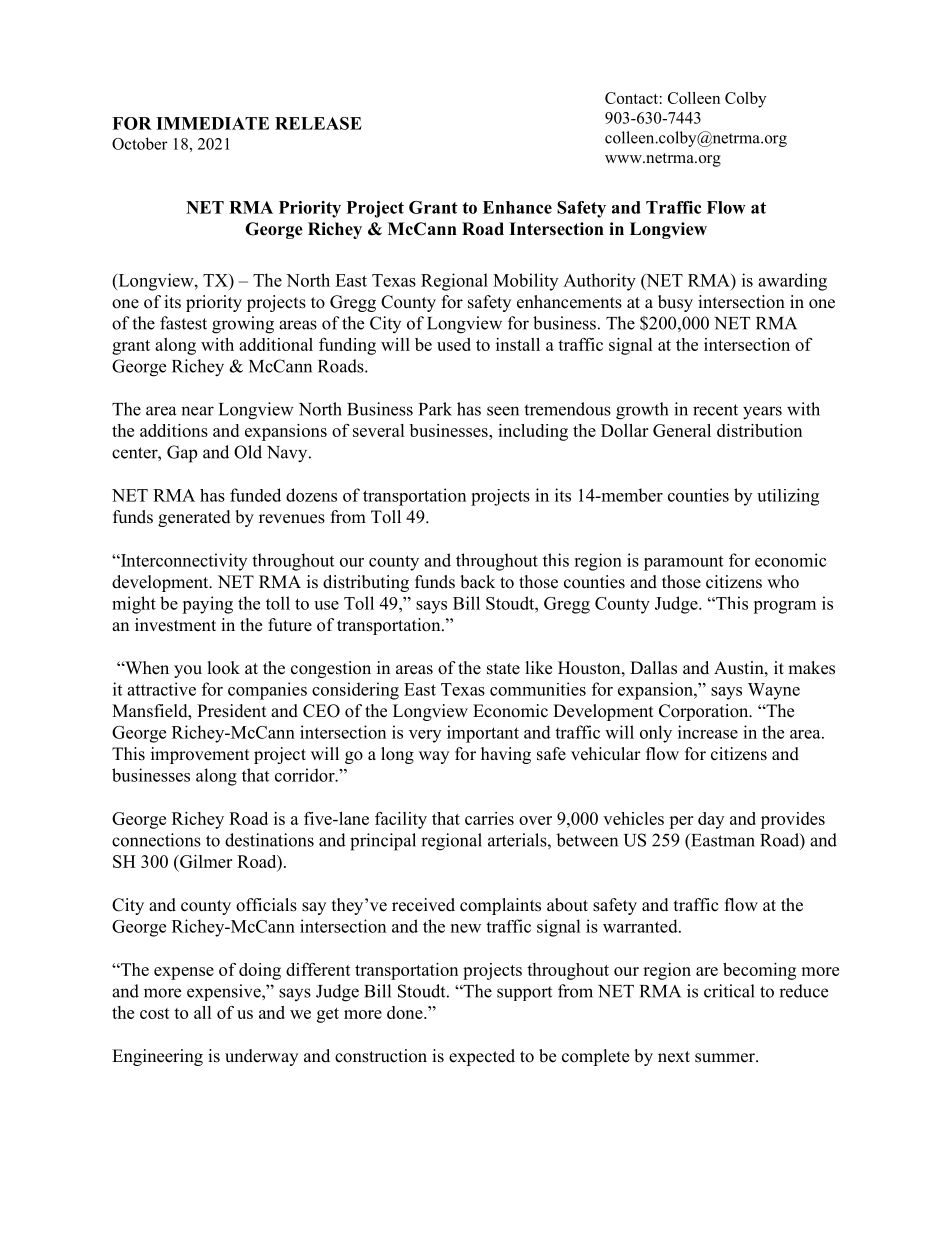 The width and height of the image is (952, 1233). I want to click on awarding, so click(792, 282).
